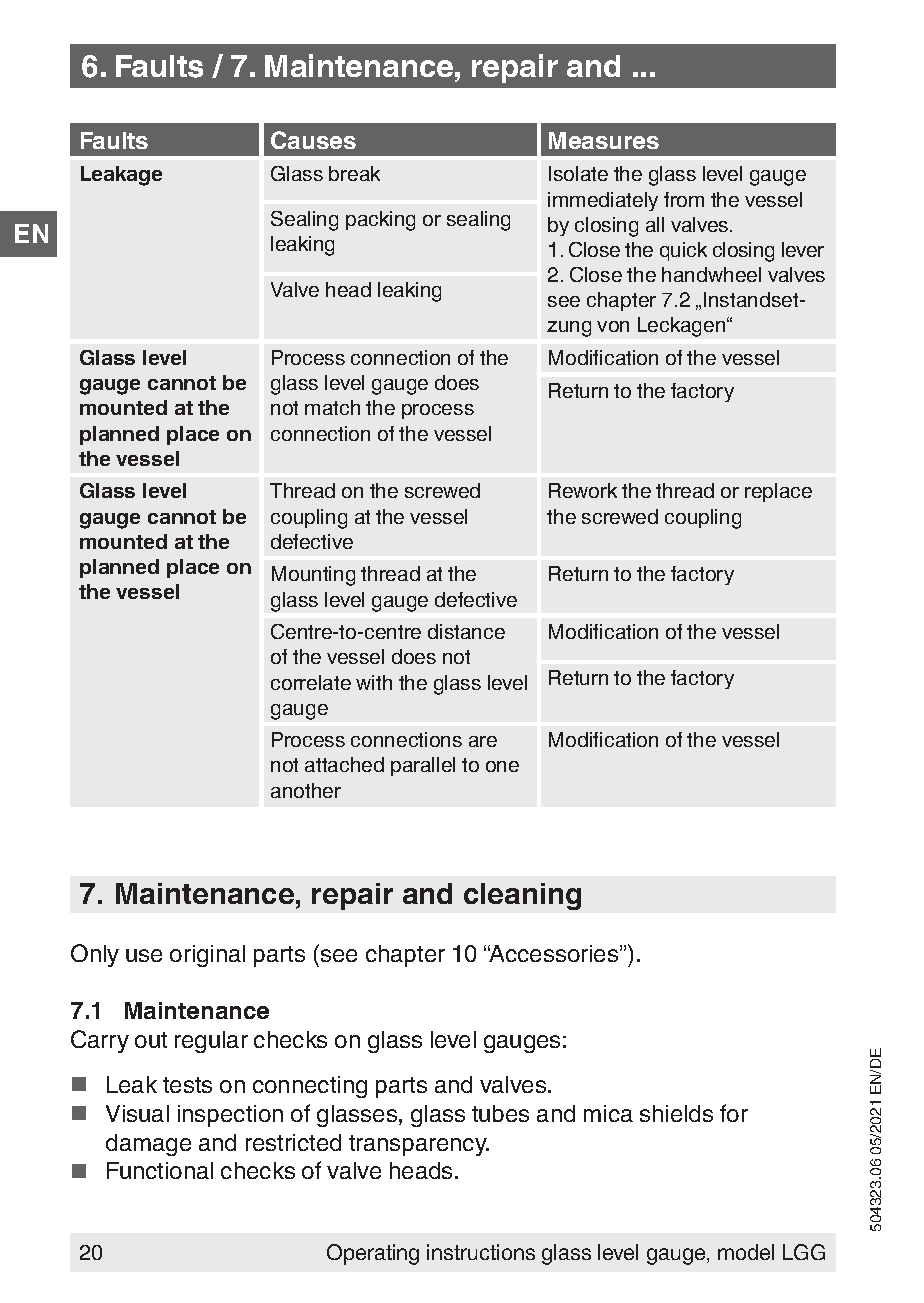  I want to click on instructions, so click(481, 1252).
